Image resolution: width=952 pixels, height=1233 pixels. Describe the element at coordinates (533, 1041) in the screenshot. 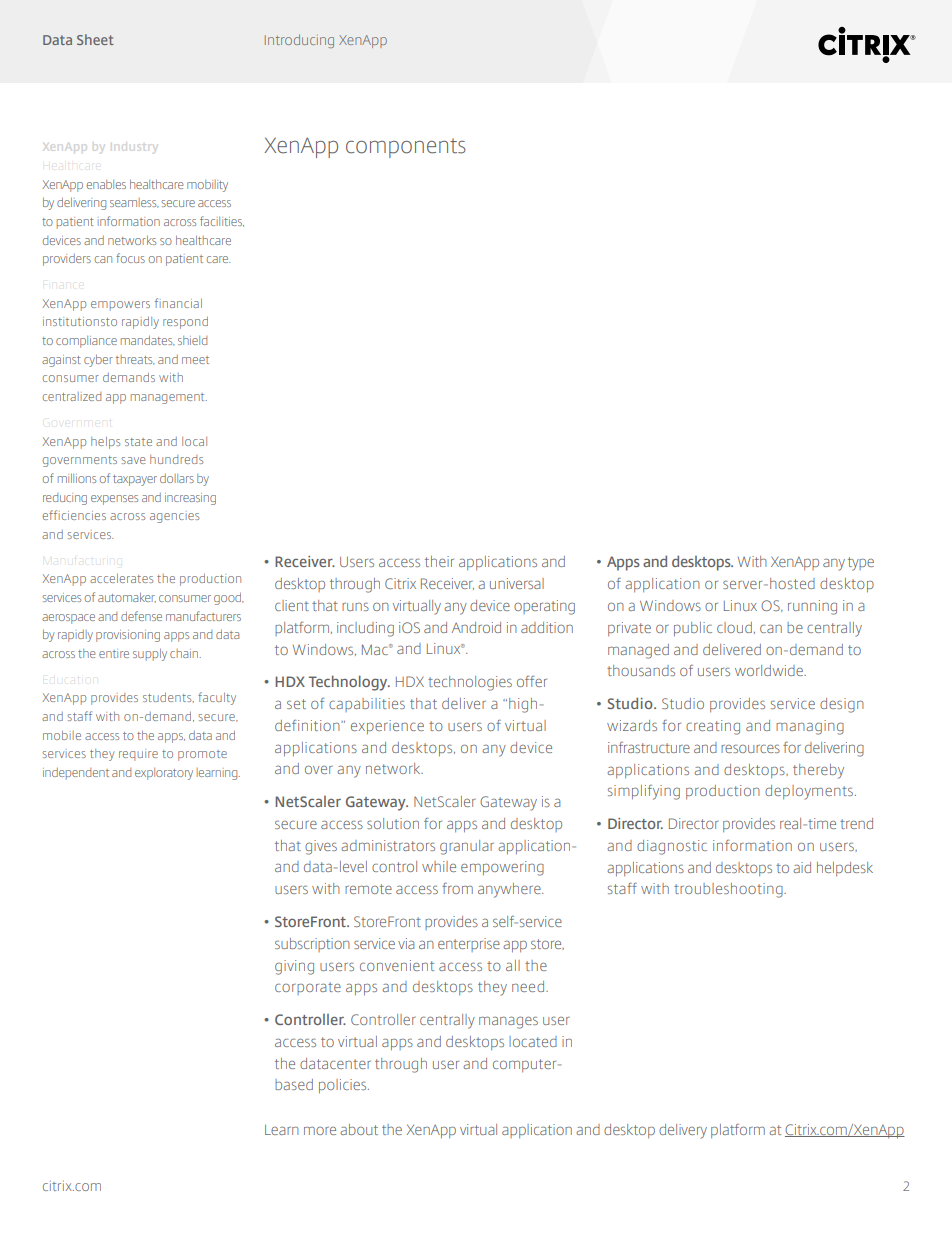

I see `located` at that location.
